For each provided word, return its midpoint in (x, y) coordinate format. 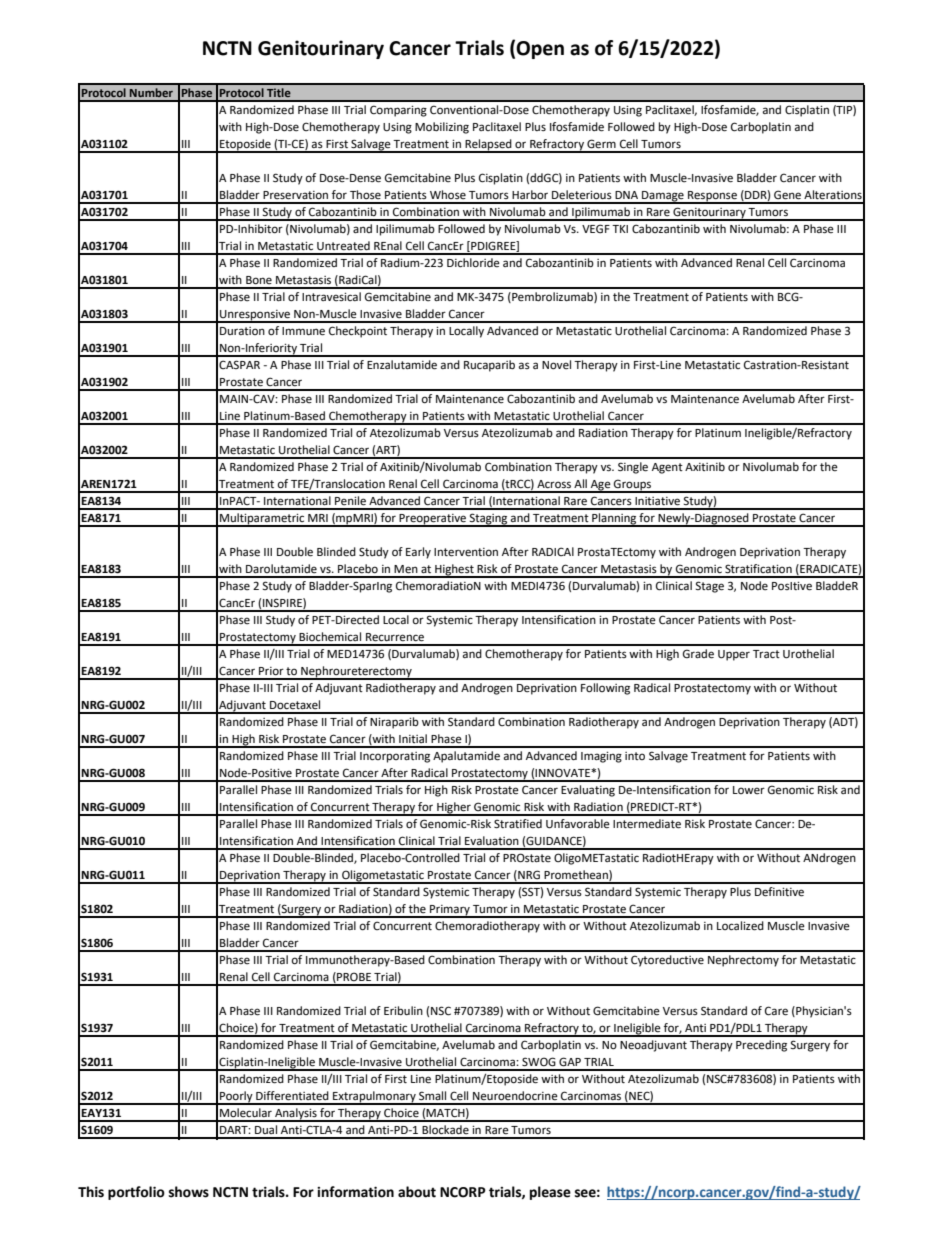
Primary (450, 911)
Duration (242, 331)
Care (776, 1011)
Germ (601, 144)
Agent (667, 468)
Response (712, 197)
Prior (271, 671)
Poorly (236, 1097)
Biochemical (330, 637)
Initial (413, 738)
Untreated (343, 246)
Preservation (295, 195)
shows (188, 1192)
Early (418, 553)
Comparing (398, 111)
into (635, 756)
